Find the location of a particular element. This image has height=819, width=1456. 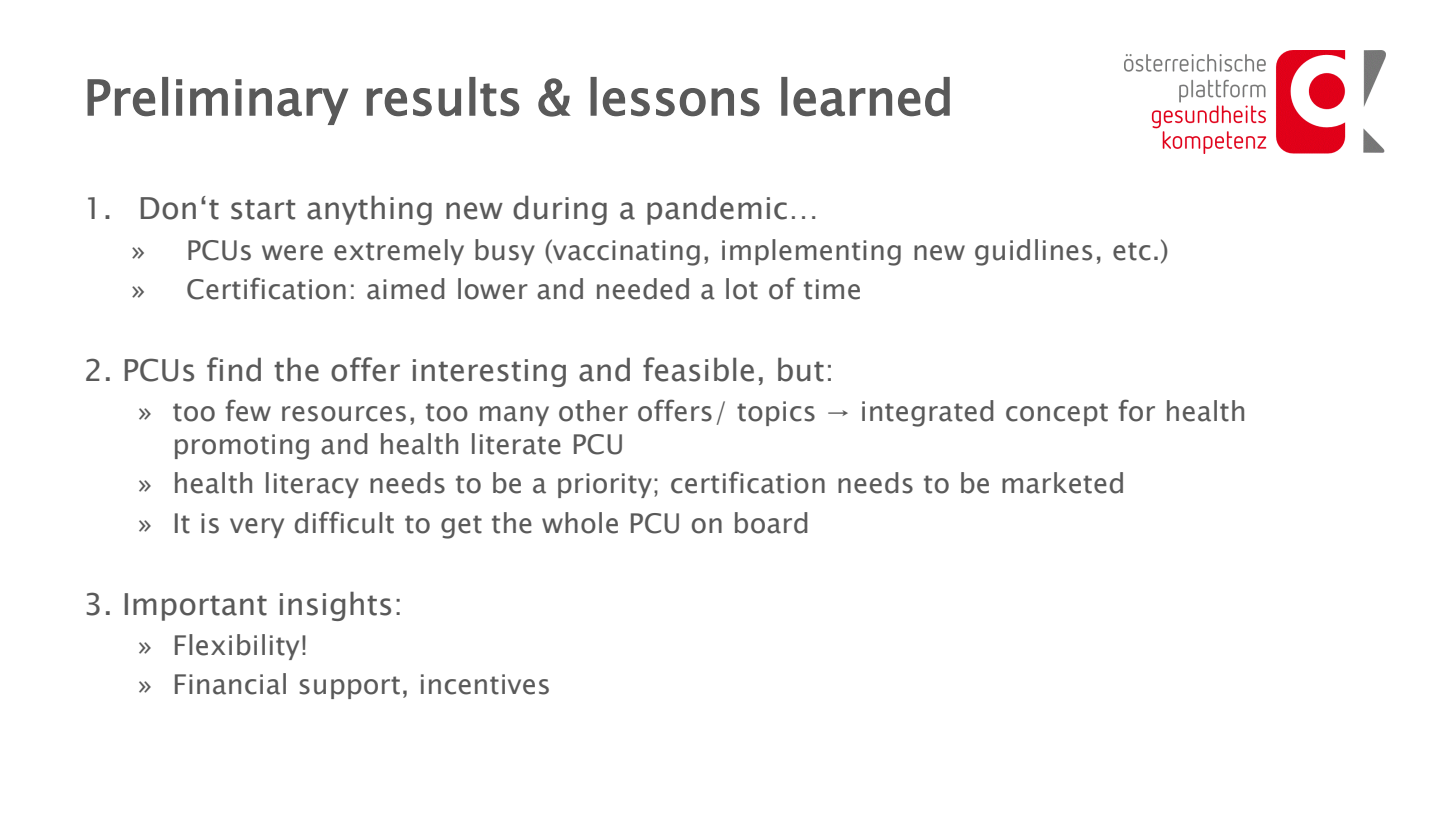

priority is located at coordinates (605, 485).
